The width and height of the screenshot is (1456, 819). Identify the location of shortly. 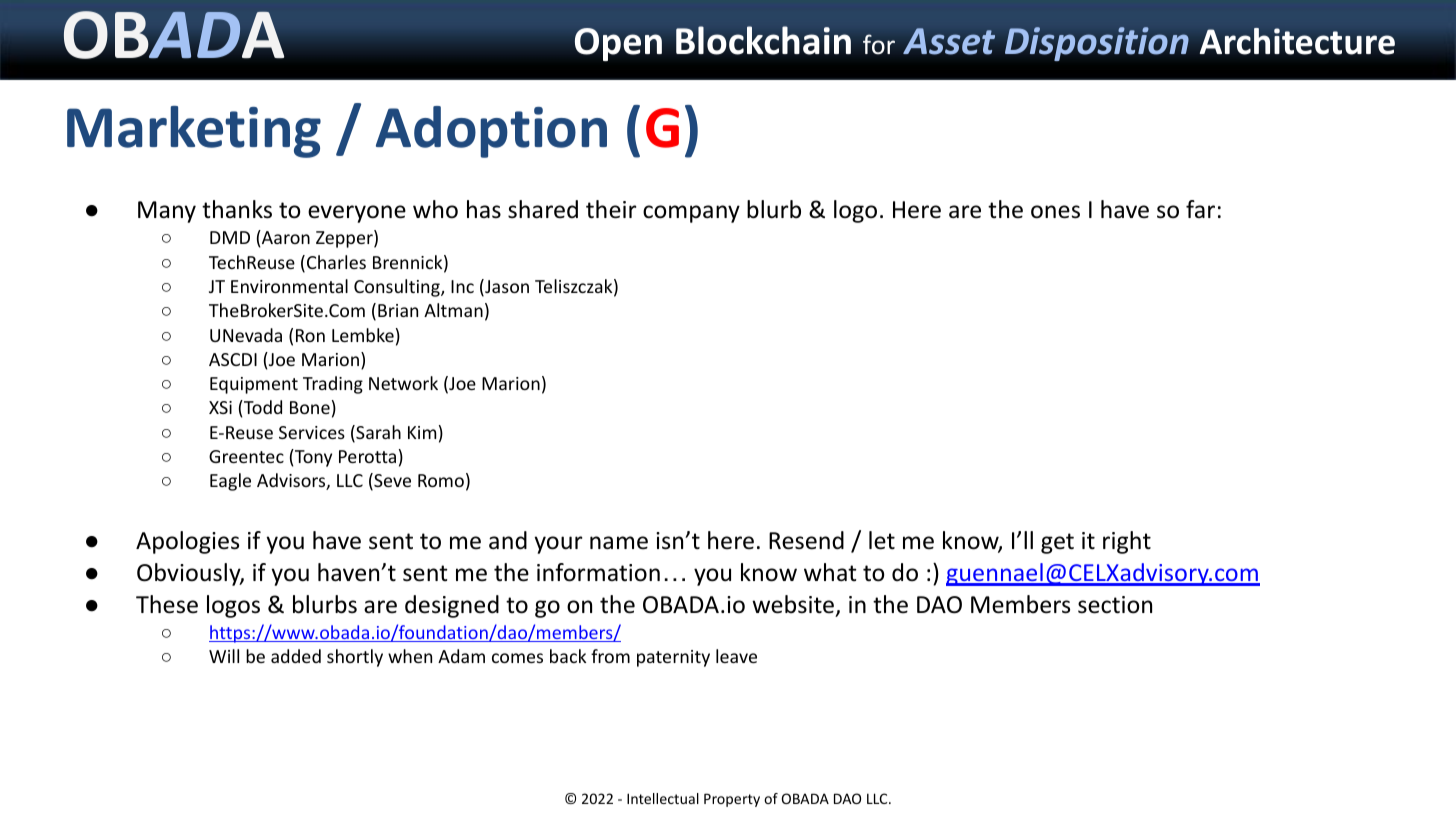
(355, 658).
